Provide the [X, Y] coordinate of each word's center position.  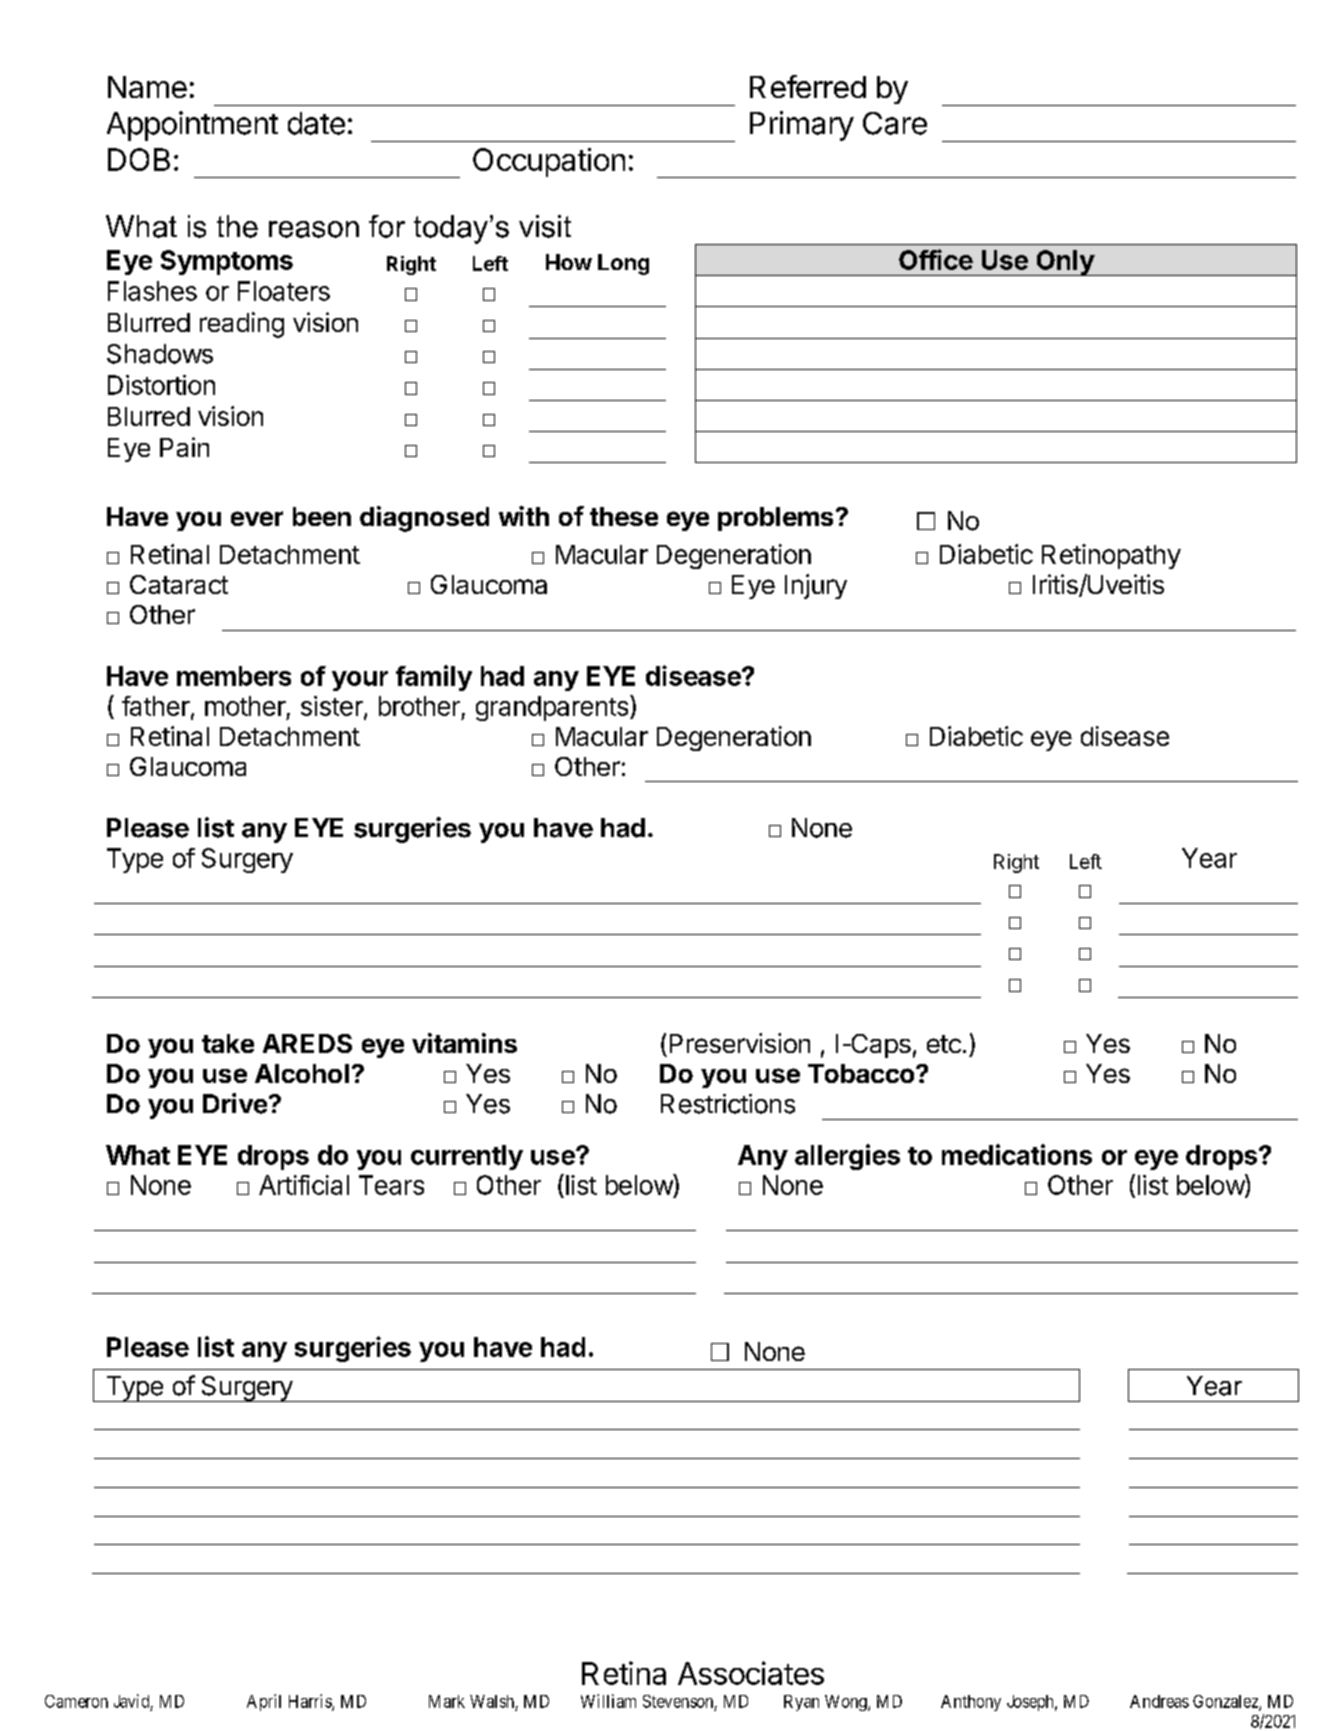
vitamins [464, 1043]
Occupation [549, 162]
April [264, 1702]
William [608, 1701]
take [228, 1043]
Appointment [192, 126]
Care [895, 123]
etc [944, 1044]
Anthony [971, 1703]
